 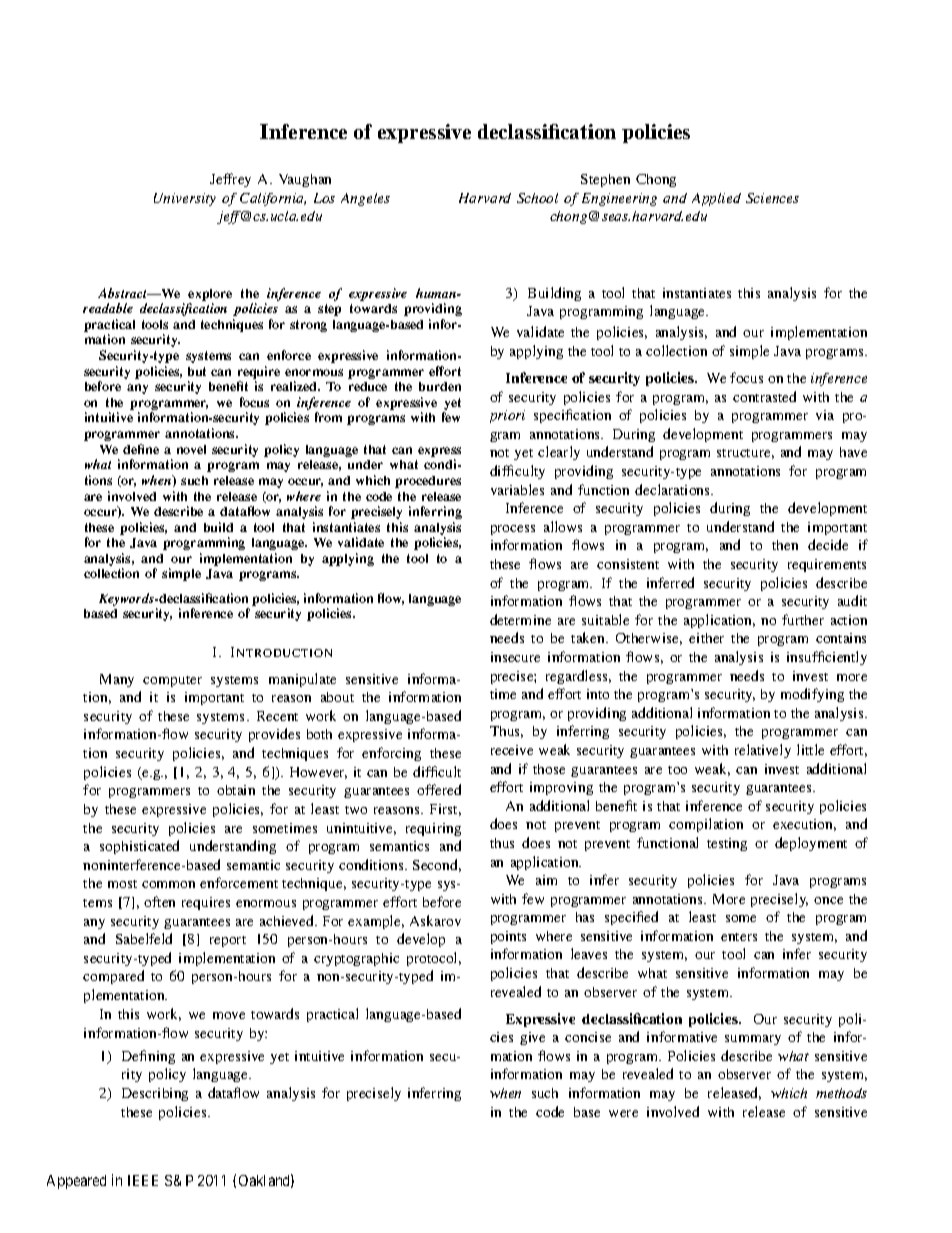 I want to click on modifying, so click(x=812, y=695).
